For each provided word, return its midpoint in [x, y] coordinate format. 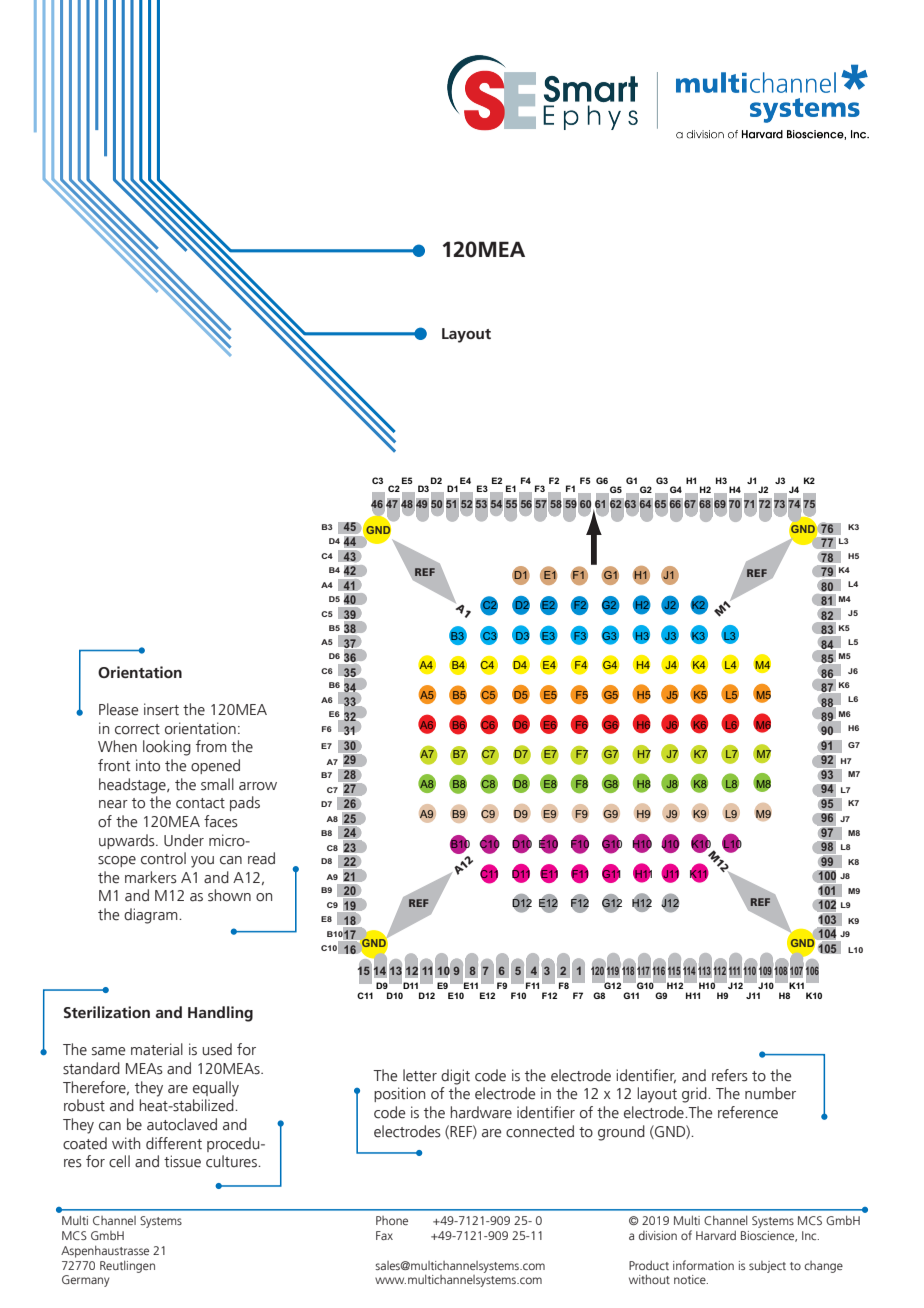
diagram [152, 916]
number [770, 1093]
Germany [86, 1281]
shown [229, 895]
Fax [384, 1235]
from [211, 746]
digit [455, 1077]
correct [137, 729]
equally [216, 1089]
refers [730, 1075]
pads [245, 803]
